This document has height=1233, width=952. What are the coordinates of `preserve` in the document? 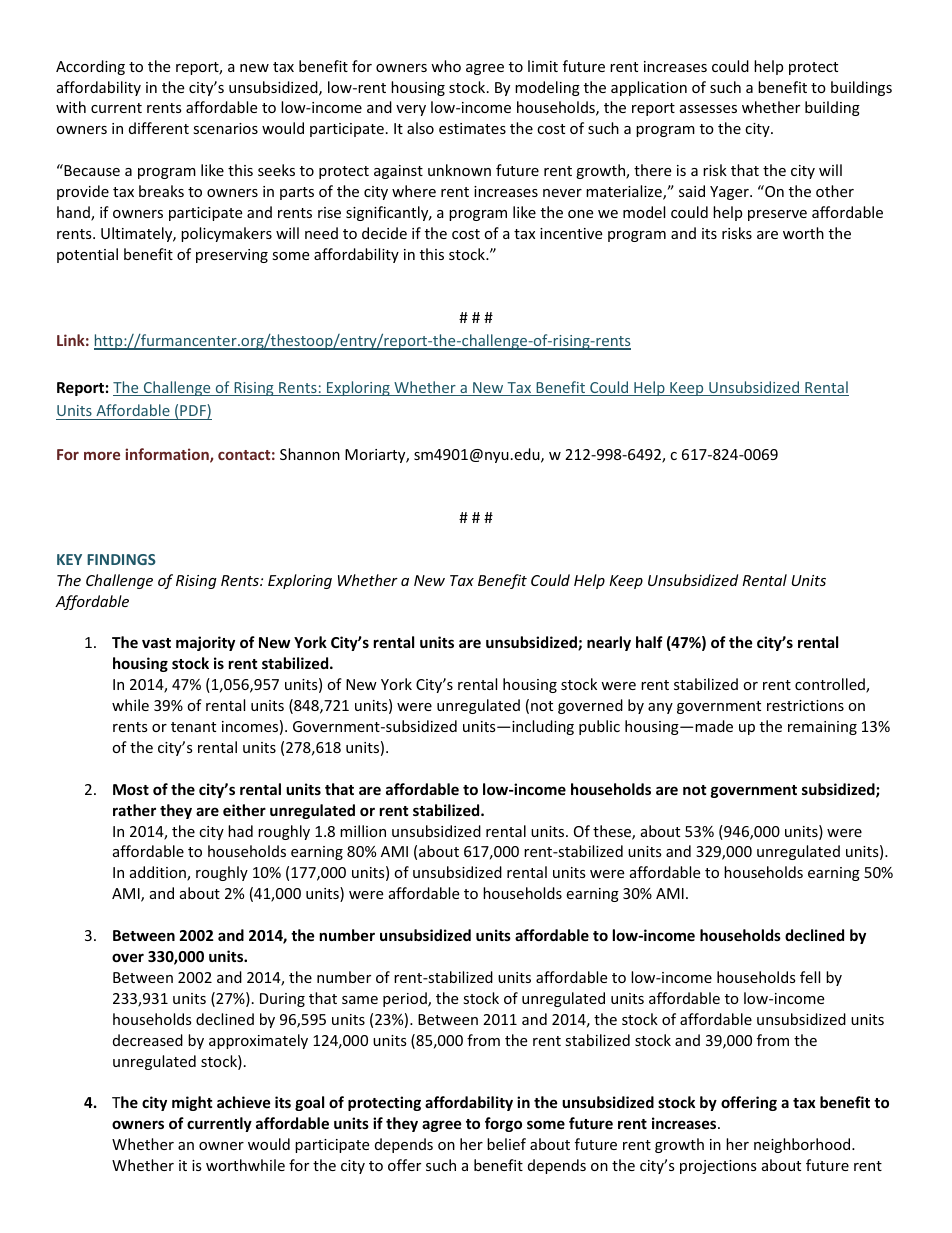 It's located at (777, 215).
